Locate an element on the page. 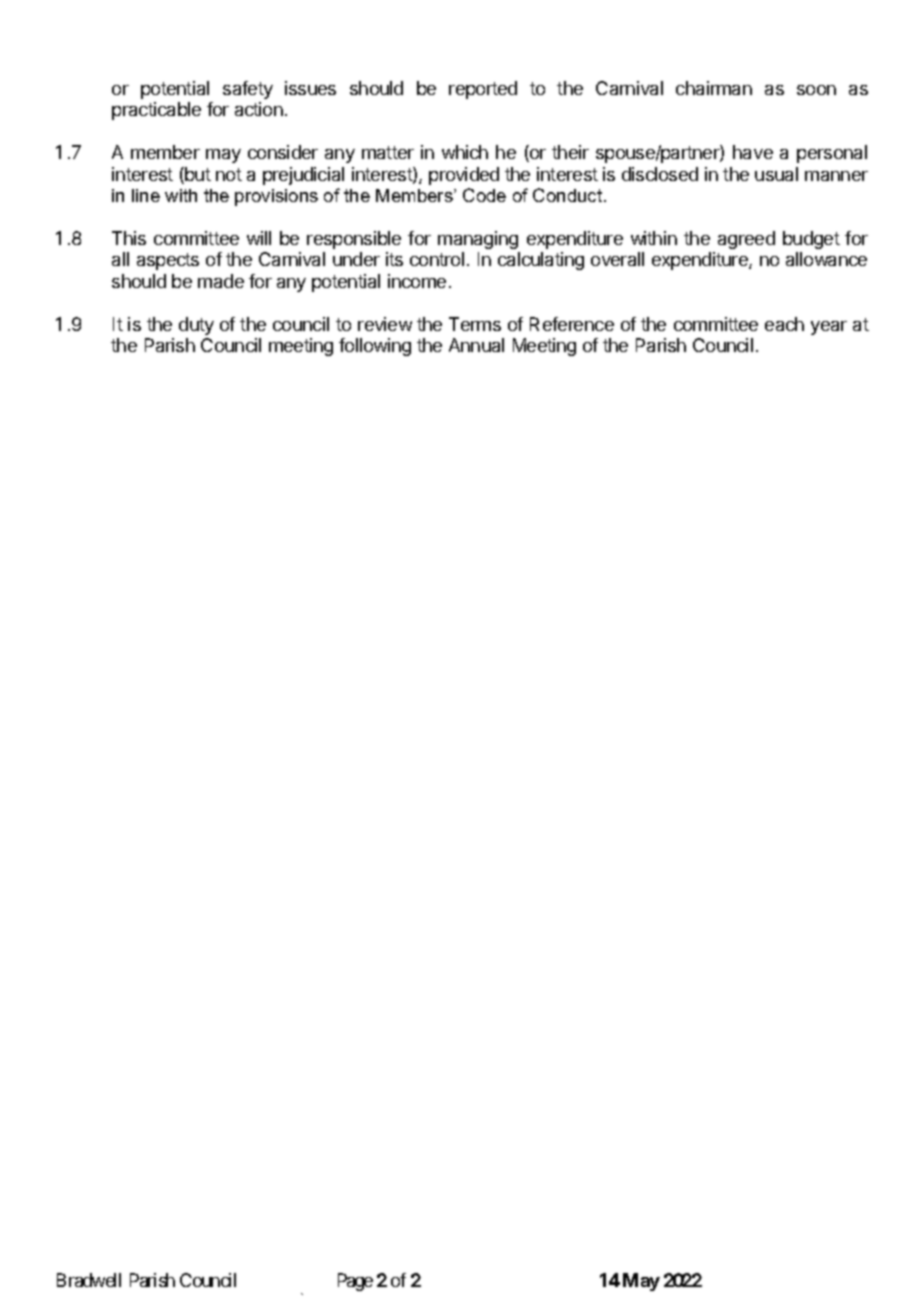  duty is located at coordinates (196, 326).
